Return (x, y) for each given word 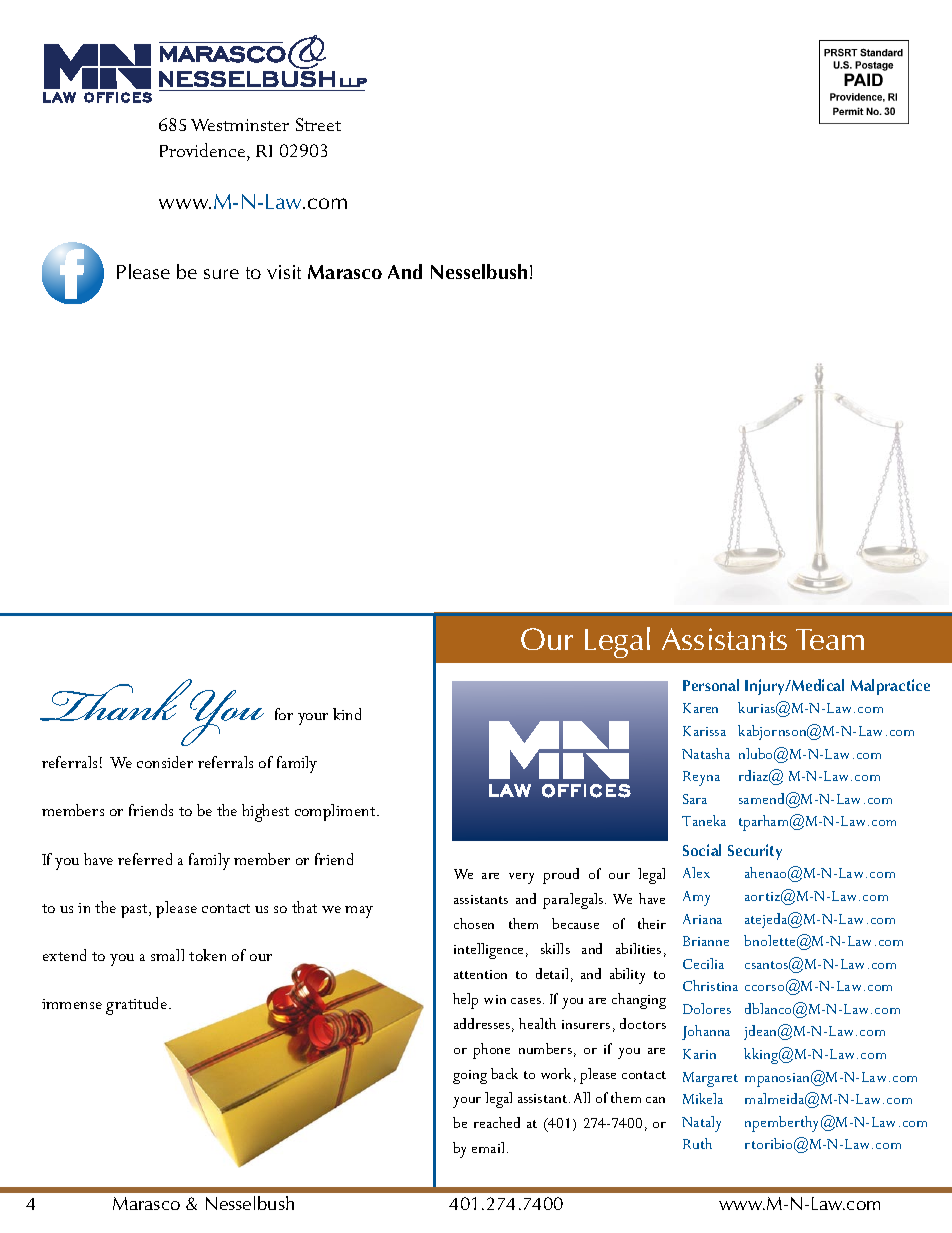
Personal (711, 685)
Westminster (240, 125)
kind (347, 714)
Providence (204, 150)
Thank (118, 700)
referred (145, 859)
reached (497, 1122)
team (830, 639)
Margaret (710, 1079)
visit (284, 272)
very (521, 878)
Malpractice (890, 687)
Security (755, 852)
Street (318, 124)
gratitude (138, 1006)
